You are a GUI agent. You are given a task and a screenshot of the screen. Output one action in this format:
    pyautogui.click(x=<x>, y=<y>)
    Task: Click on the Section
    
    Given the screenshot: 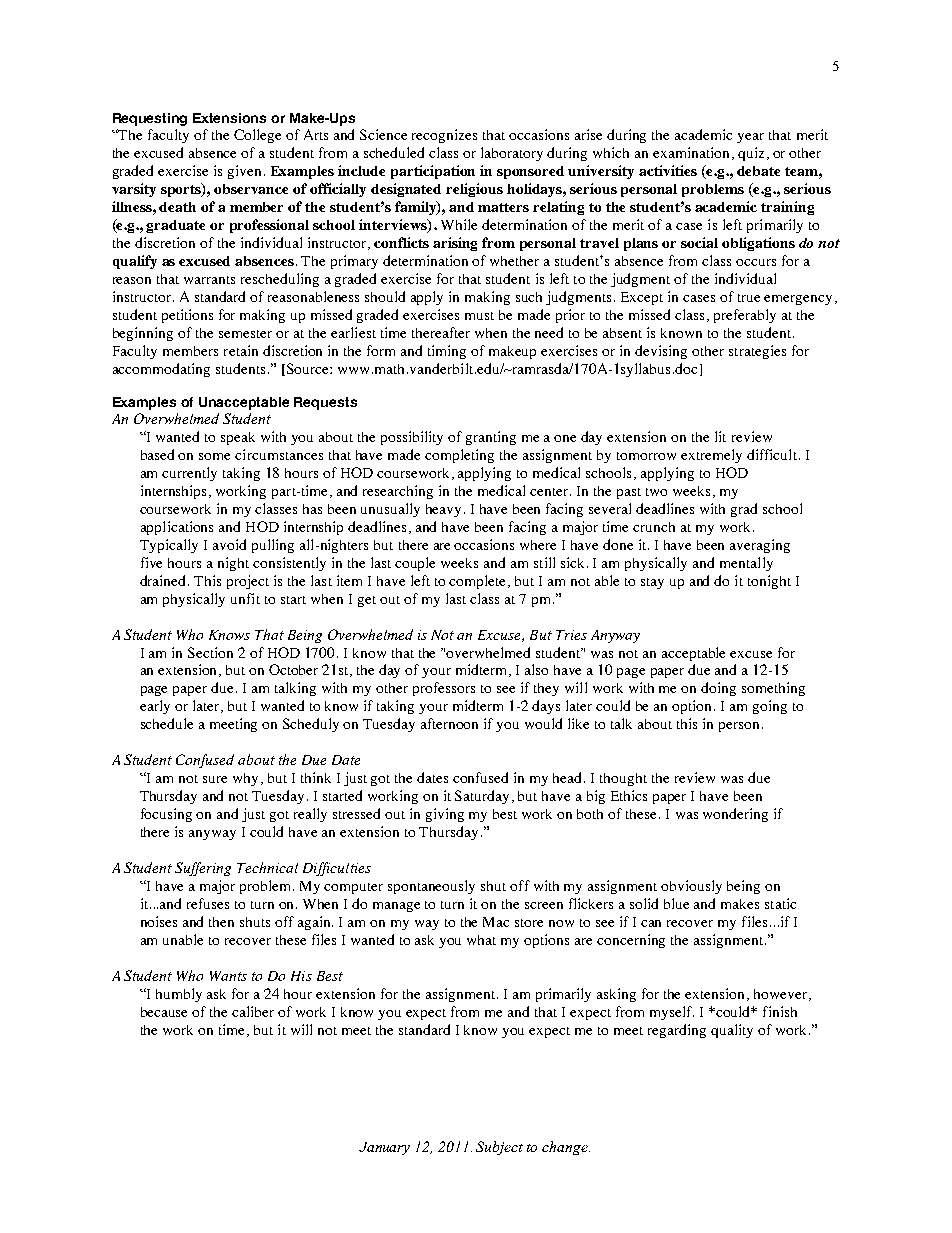 What is the action you would take?
    pyautogui.click(x=210, y=652)
